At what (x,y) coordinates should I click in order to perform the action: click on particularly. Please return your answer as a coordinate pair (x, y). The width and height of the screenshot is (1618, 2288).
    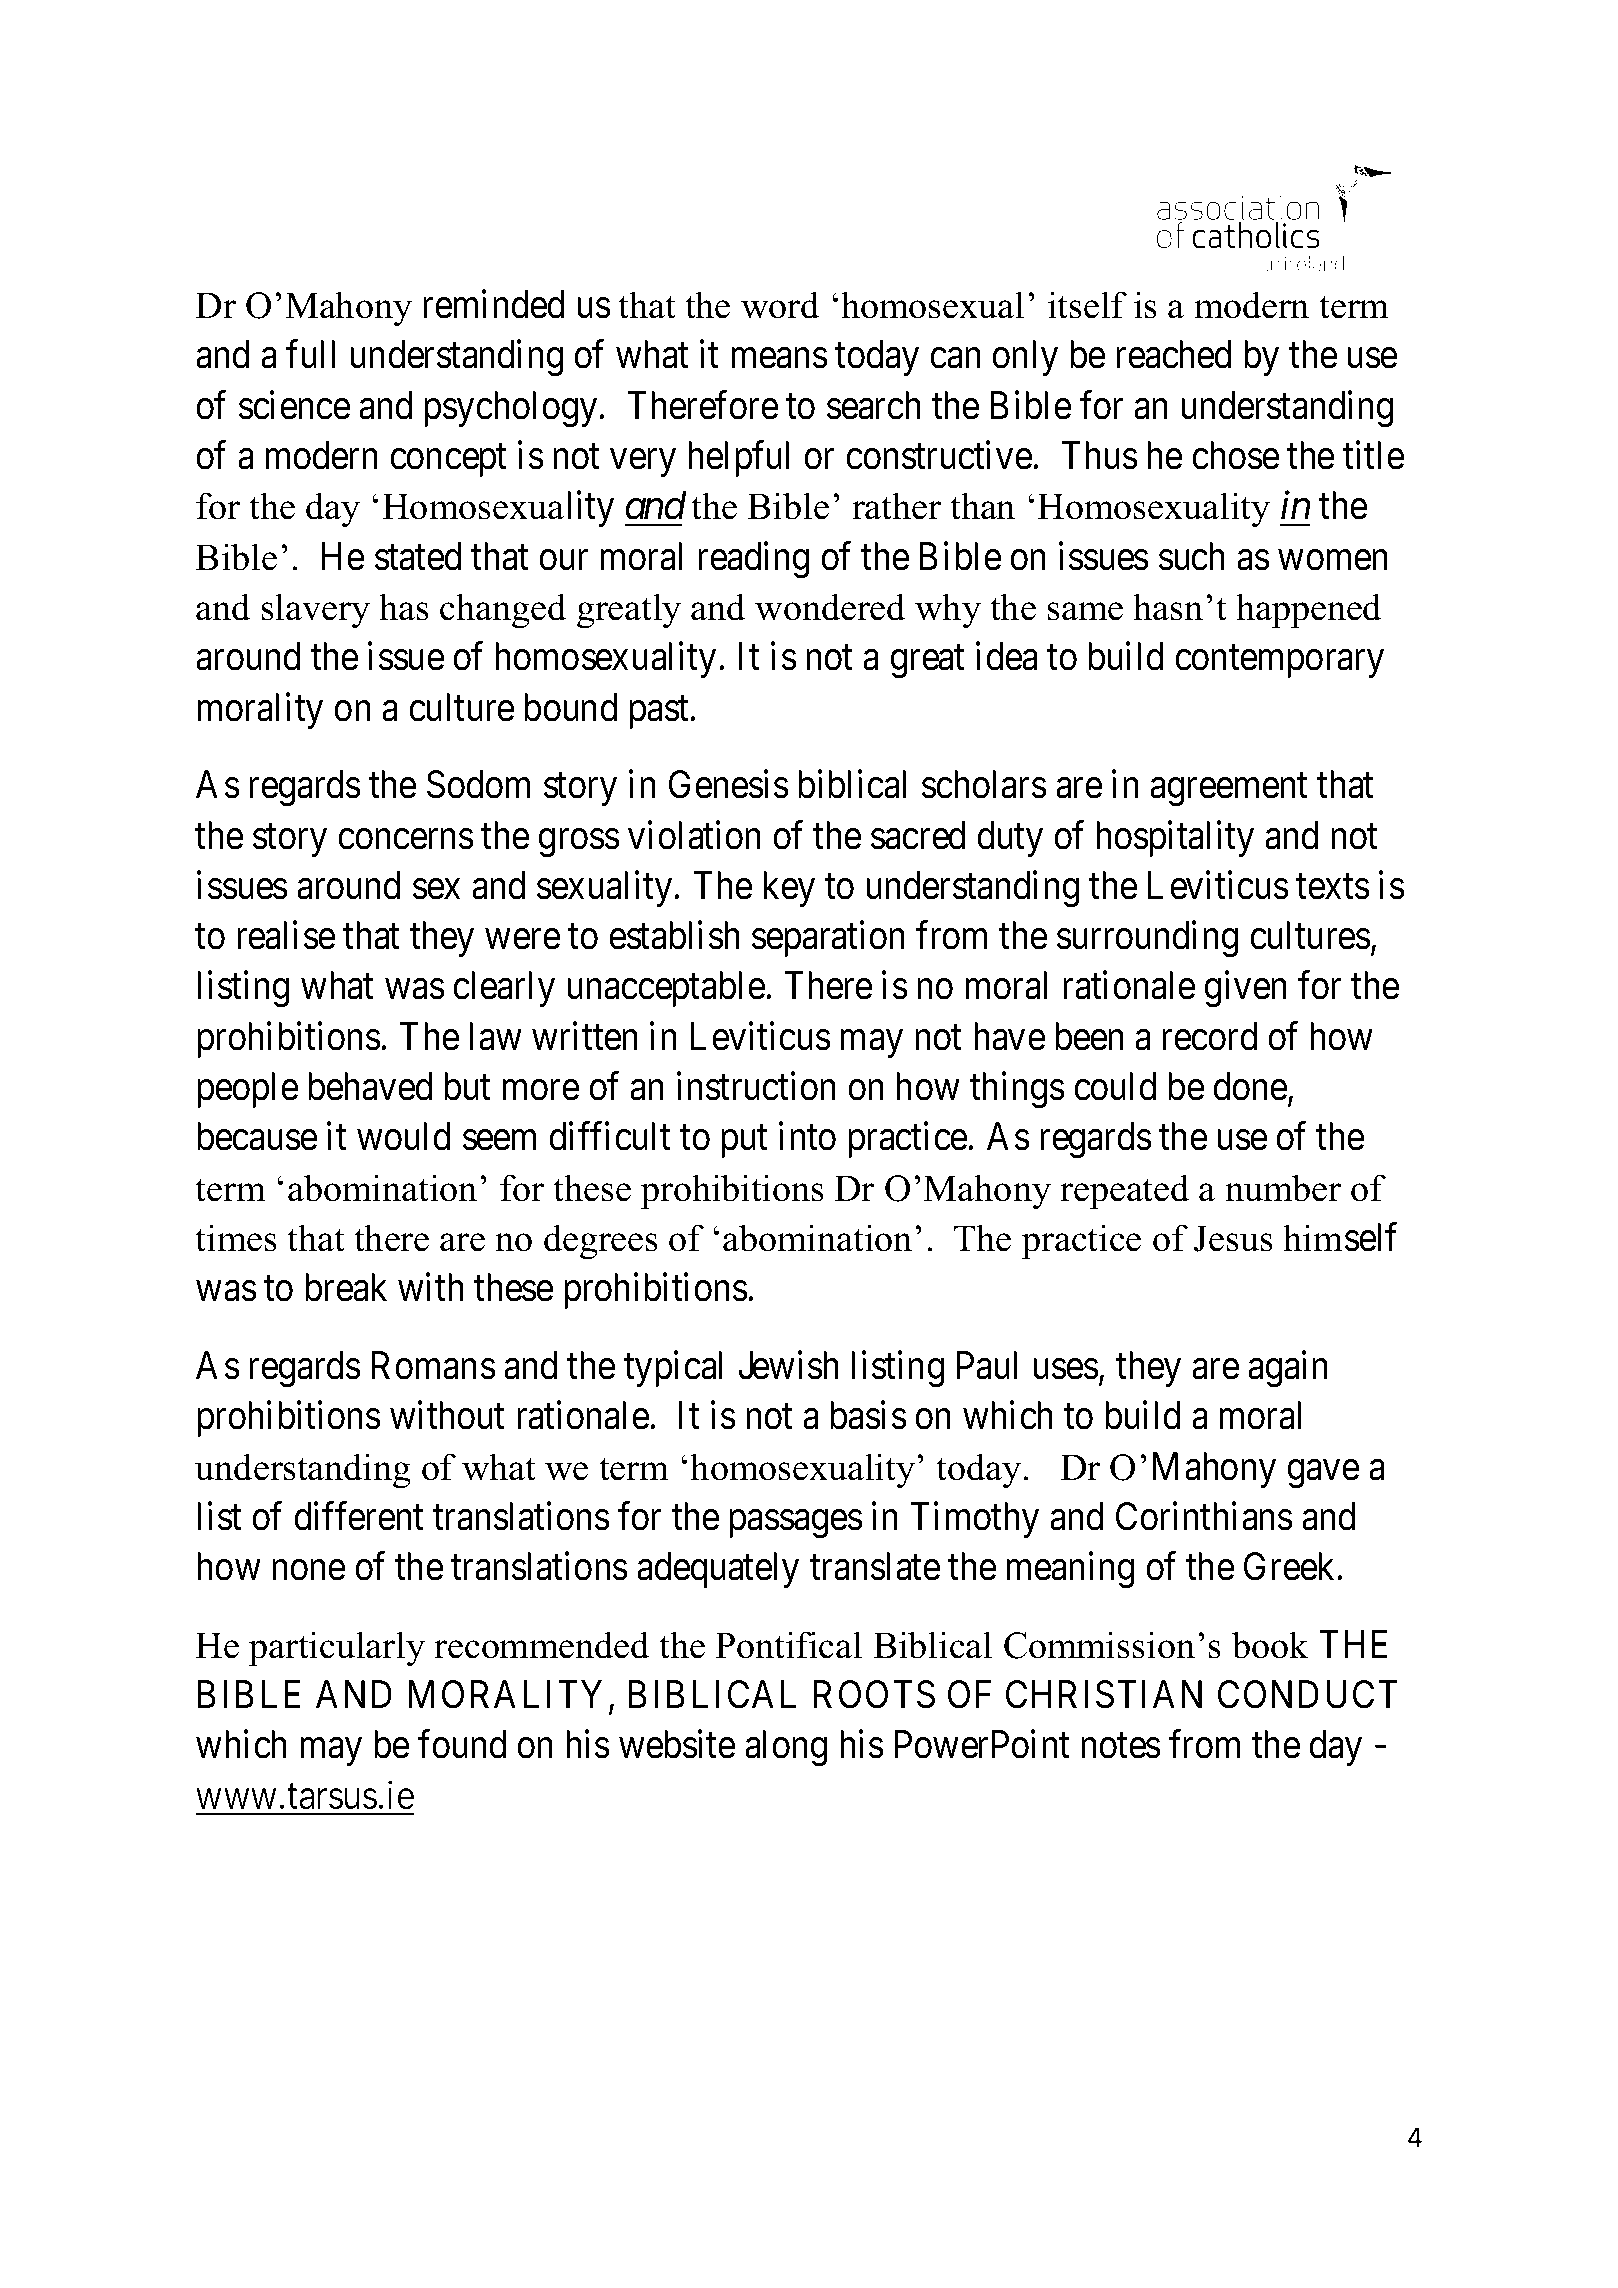
    Looking at the image, I should click on (337, 1649).
